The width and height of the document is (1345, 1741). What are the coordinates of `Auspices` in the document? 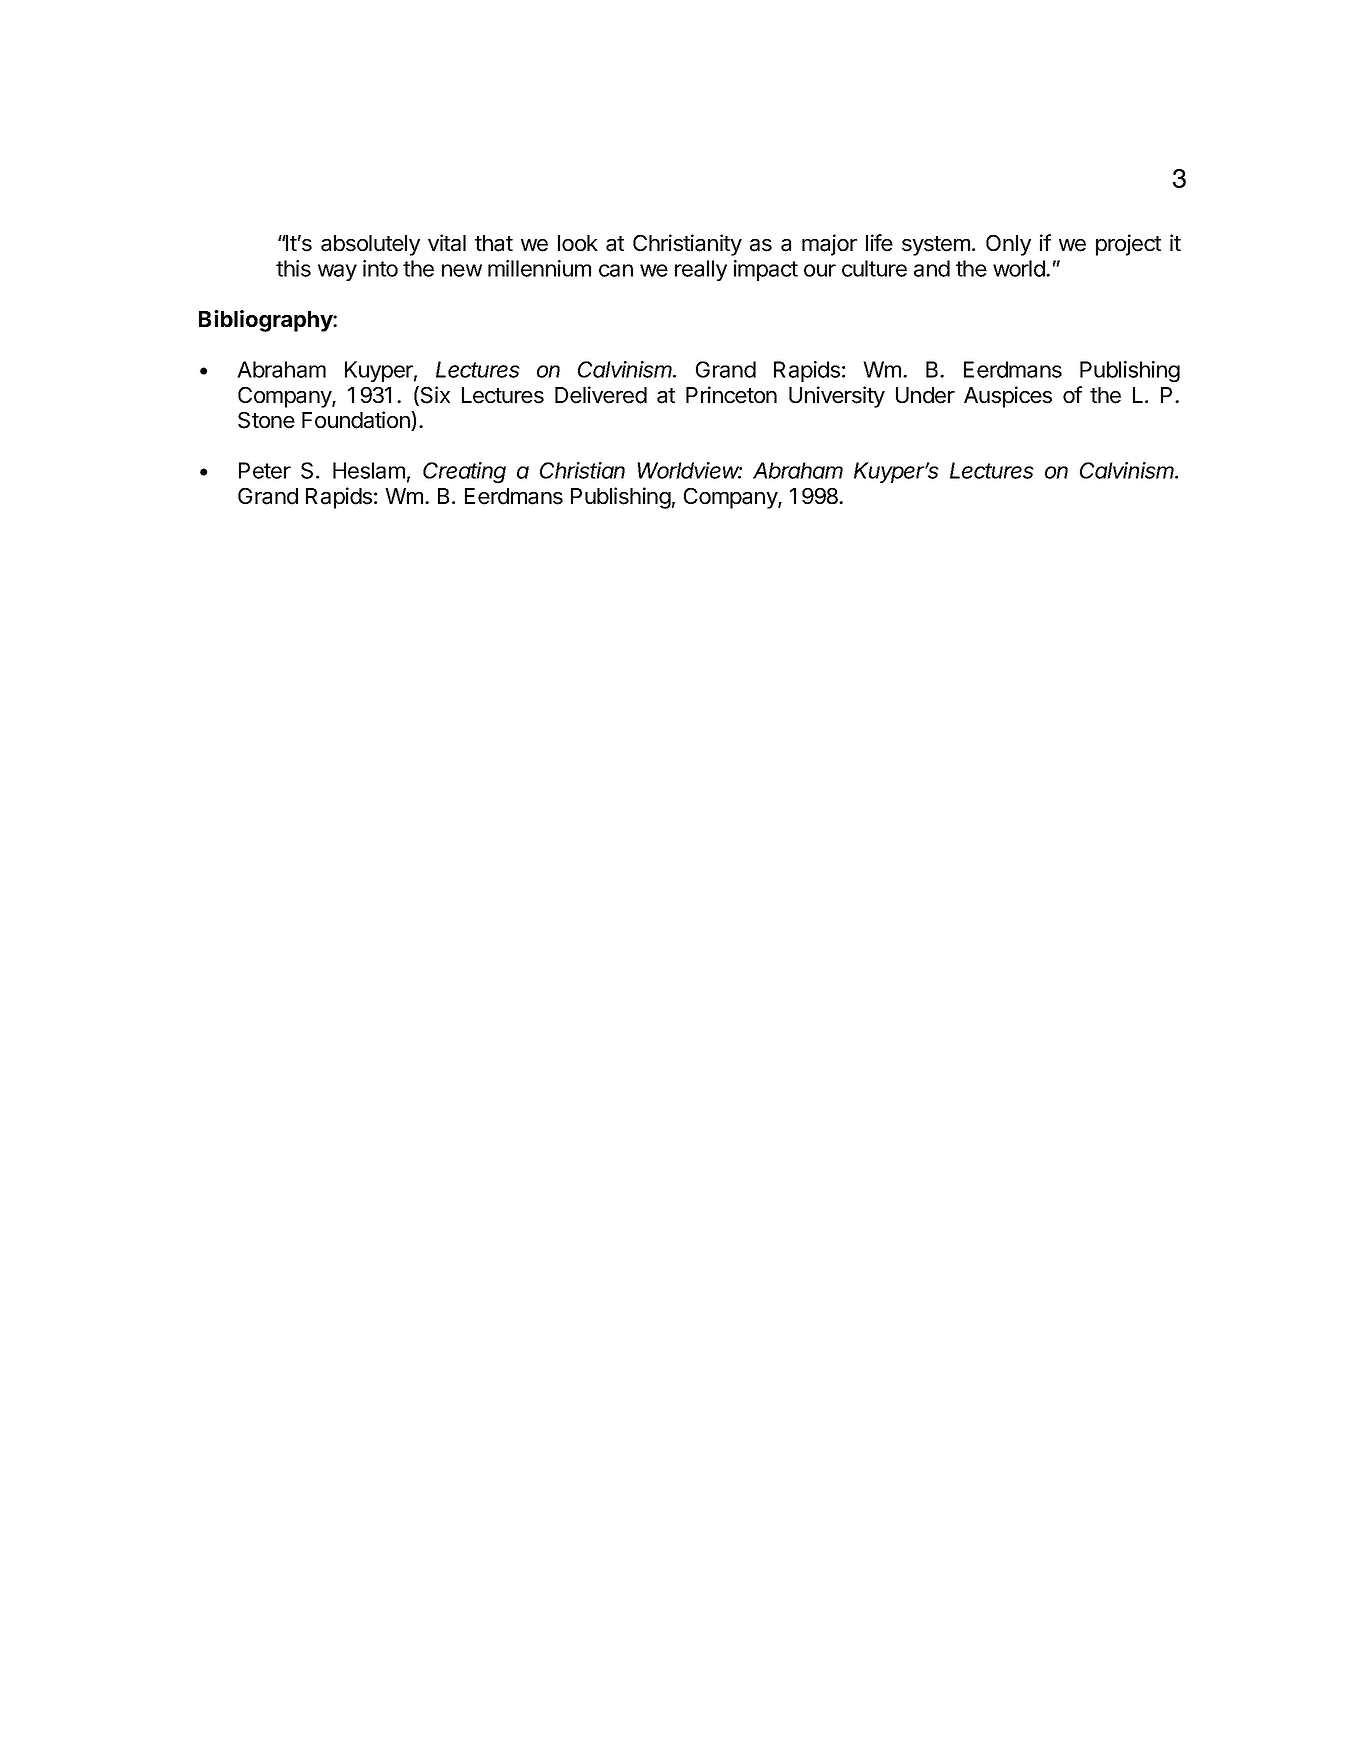 It's located at (1008, 397).
